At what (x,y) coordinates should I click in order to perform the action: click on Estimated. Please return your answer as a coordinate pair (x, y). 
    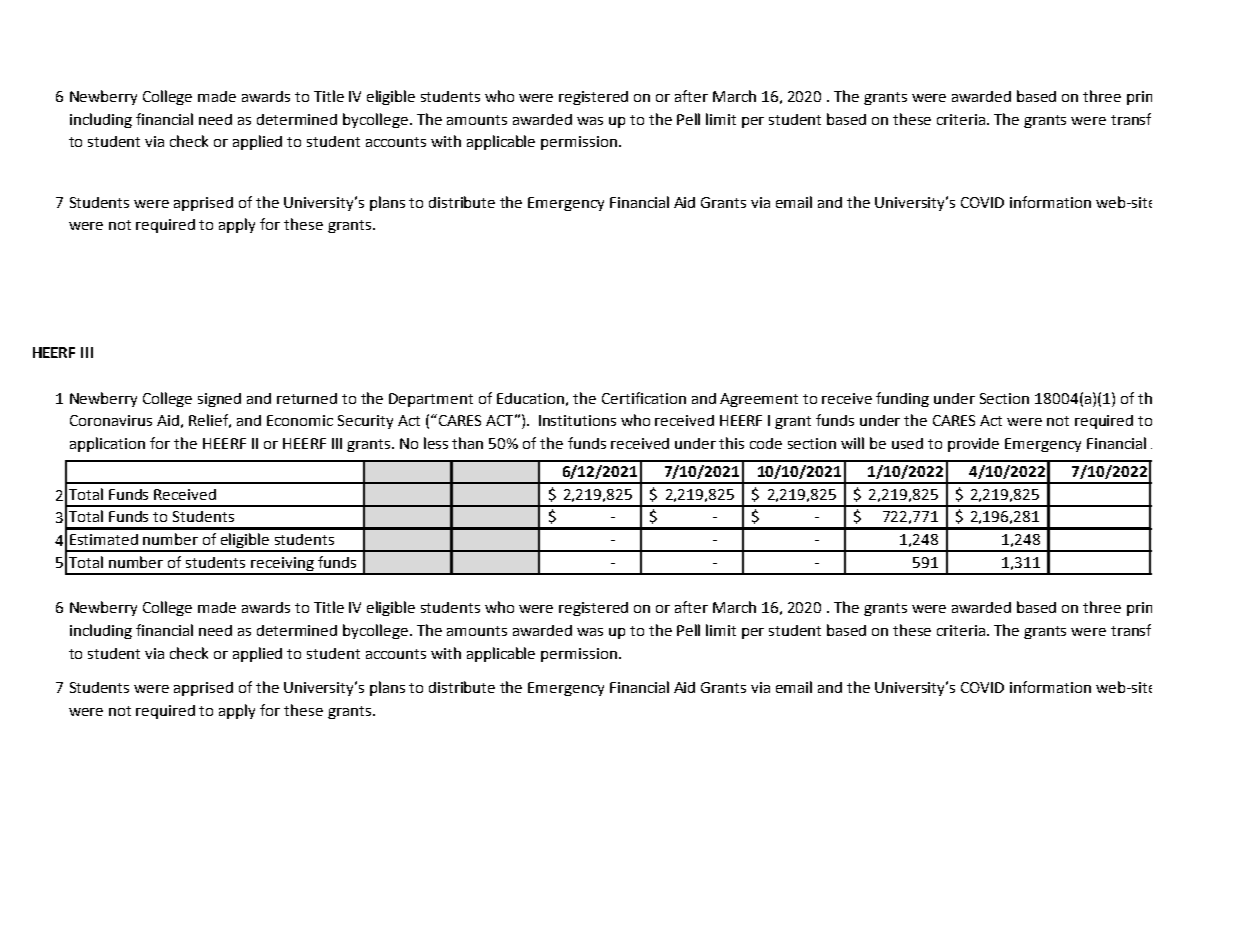
    Looking at the image, I should click on (104, 539).
